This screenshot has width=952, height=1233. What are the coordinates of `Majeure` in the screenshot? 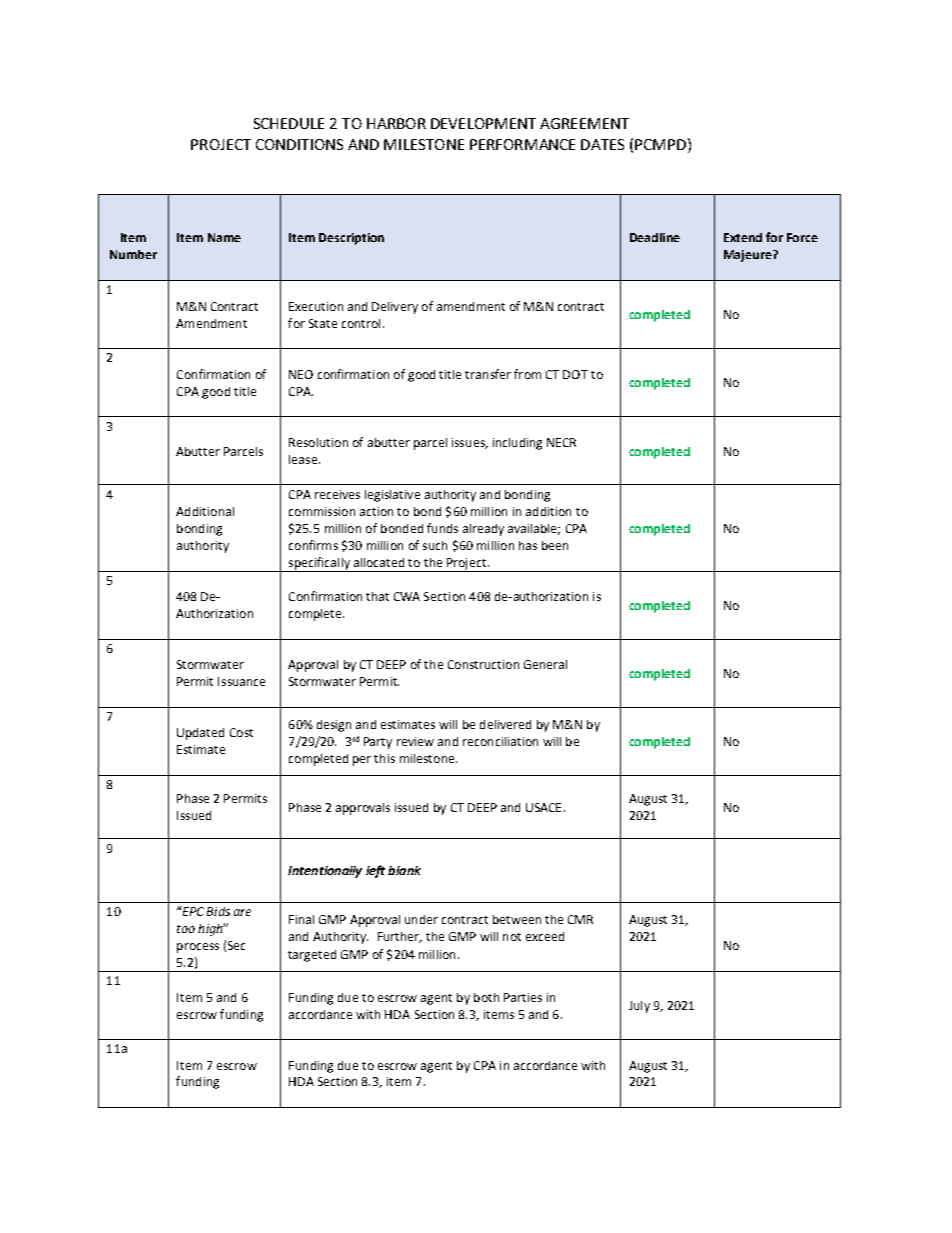 It's located at (749, 256).
